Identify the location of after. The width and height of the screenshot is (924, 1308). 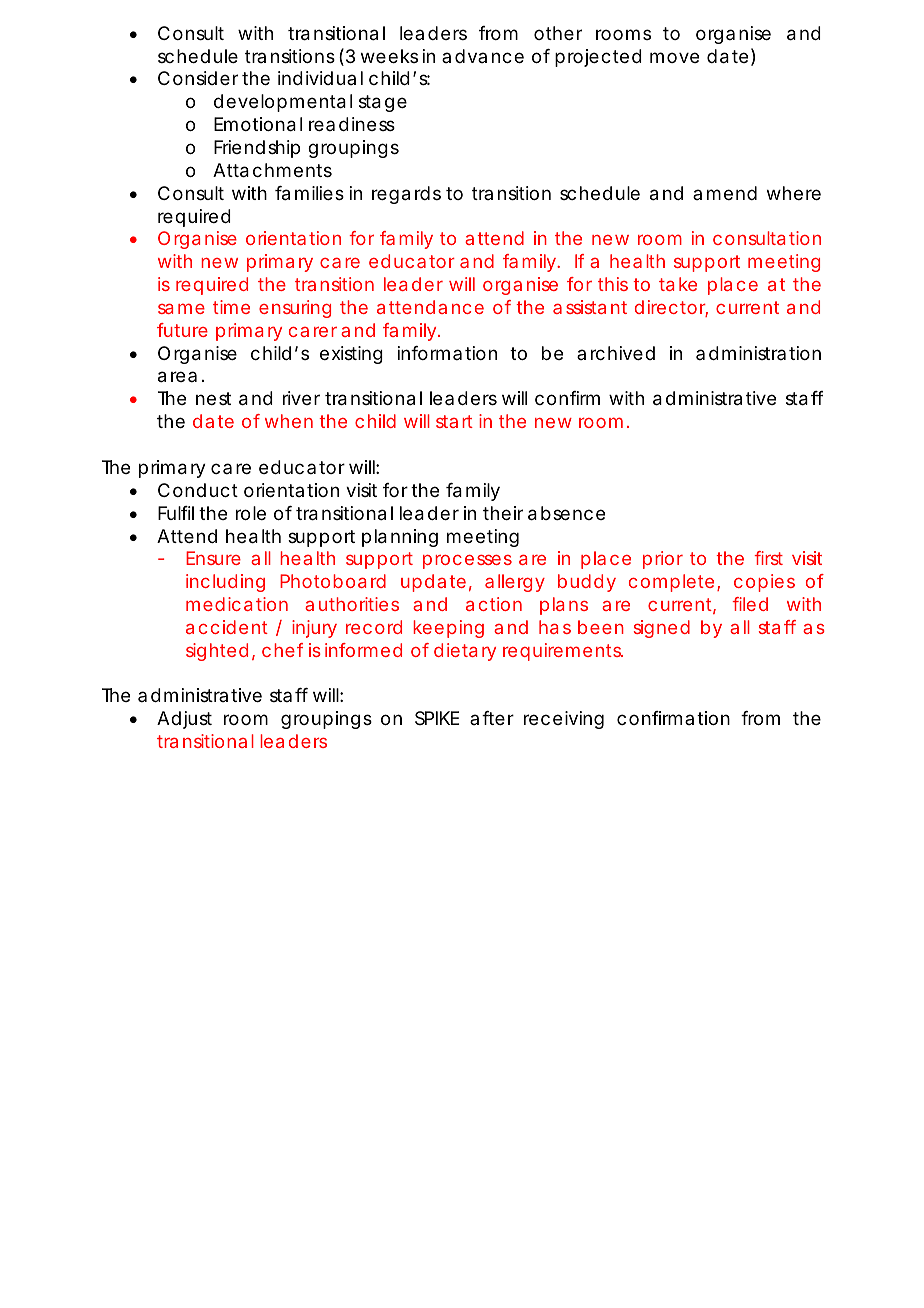
(492, 718).
